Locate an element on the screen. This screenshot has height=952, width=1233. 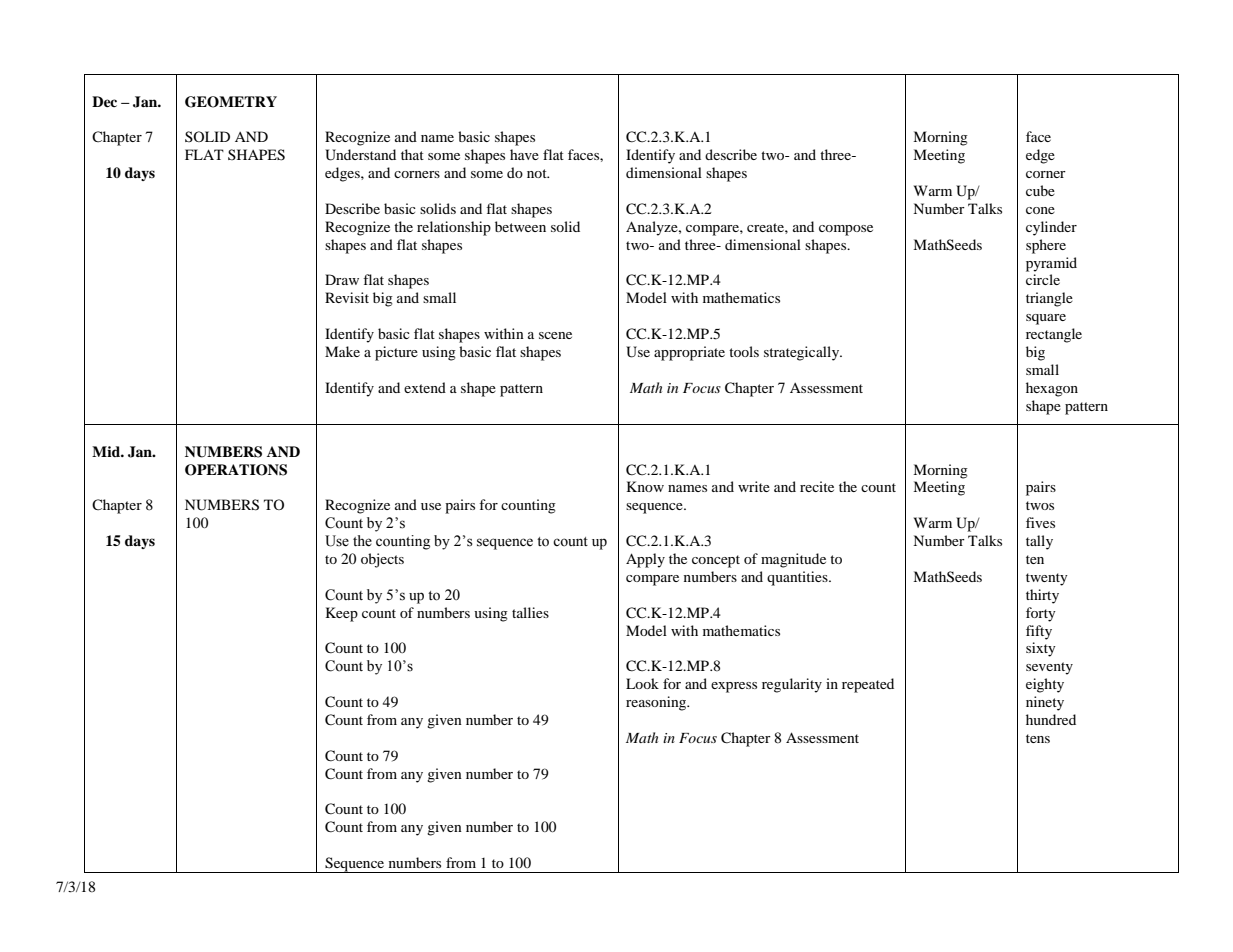
cube is located at coordinates (1040, 190).
